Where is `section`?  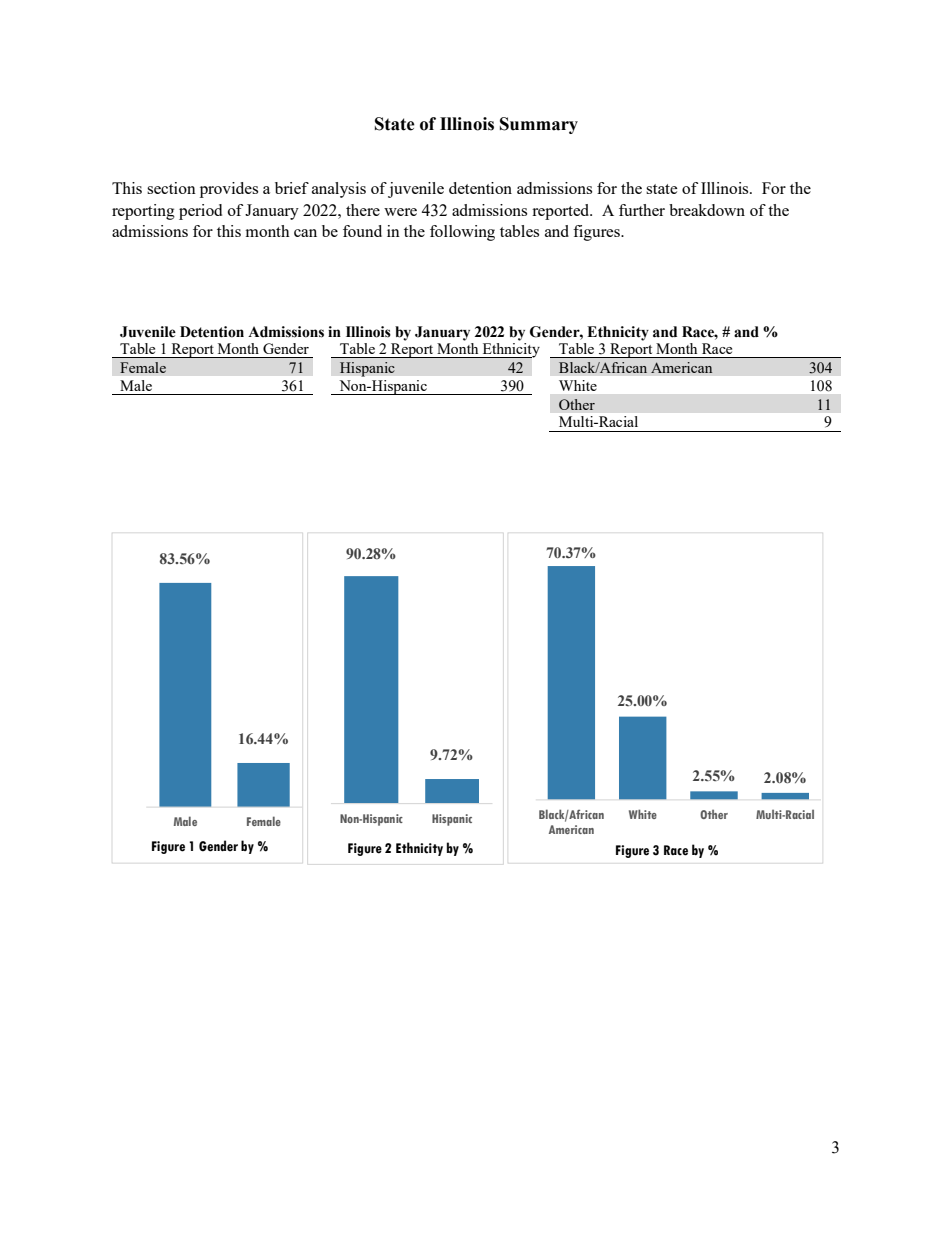
section is located at coordinates (171, 188).
